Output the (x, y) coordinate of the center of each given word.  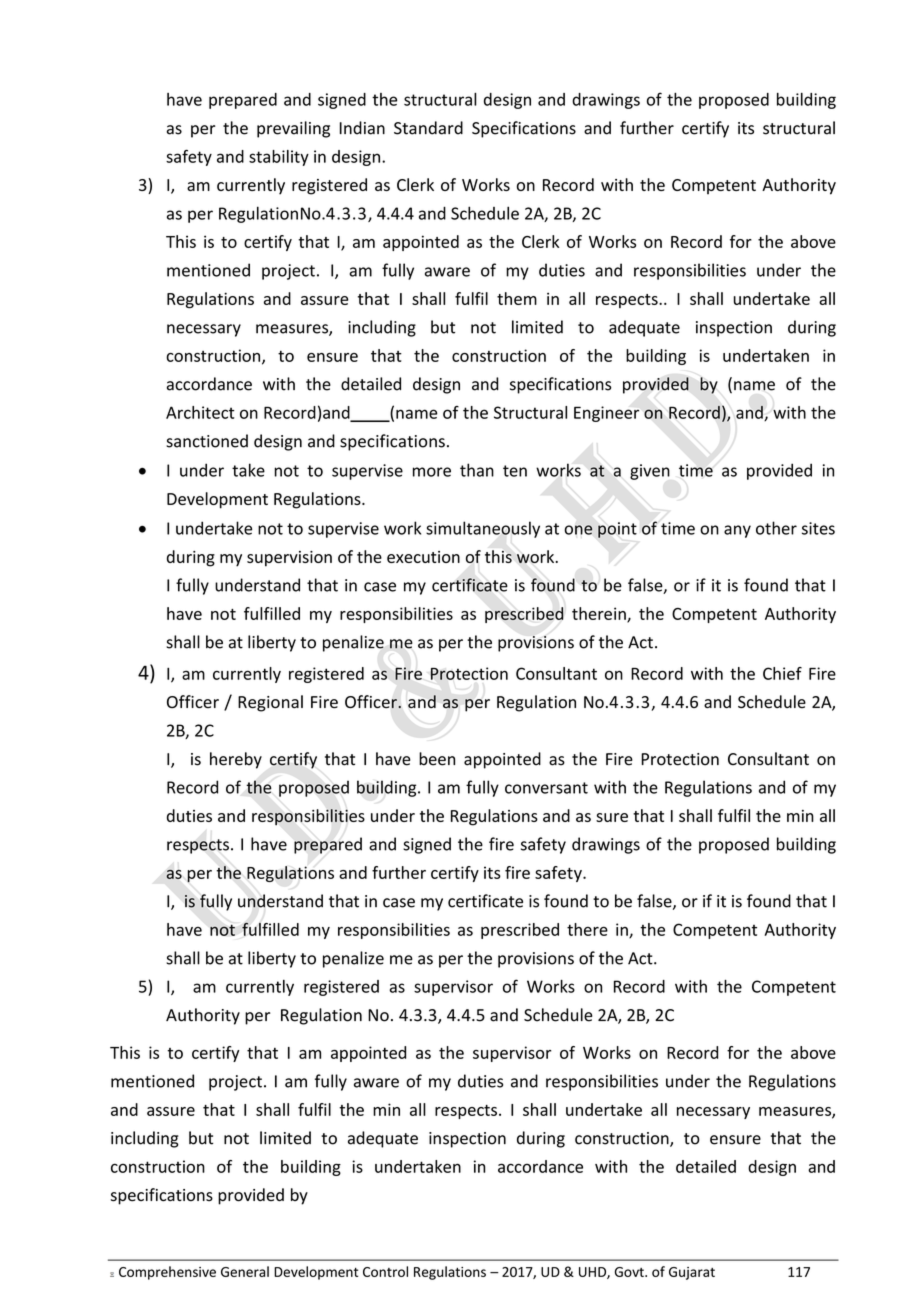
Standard (428, 128)
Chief (782, 673)
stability (279, 158)
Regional (270, 703)
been (437, 759)
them (517, 298)
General (245, 1271)
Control (385, 1271)
